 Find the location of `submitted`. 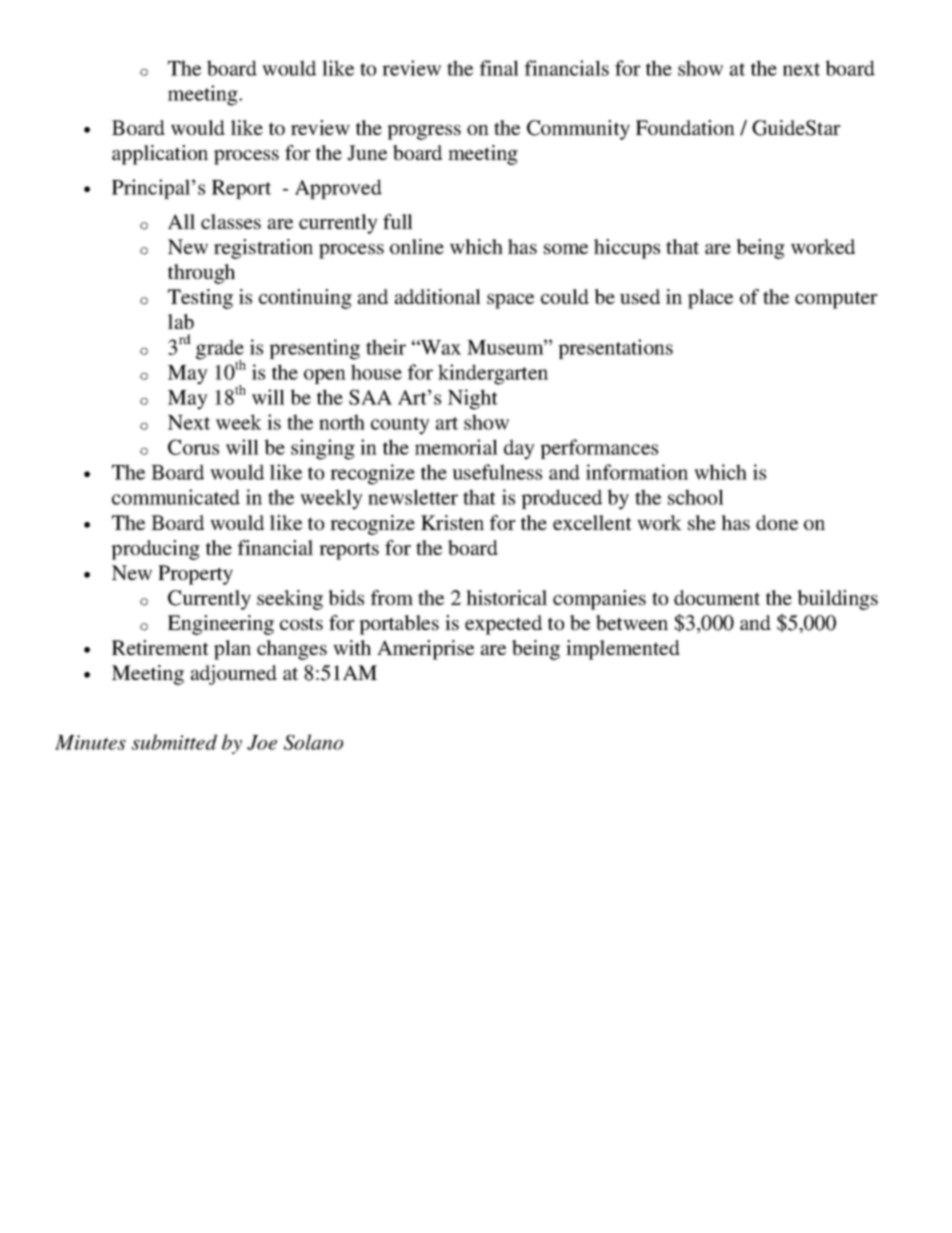

submitted is located at coordinates (174, 742).
